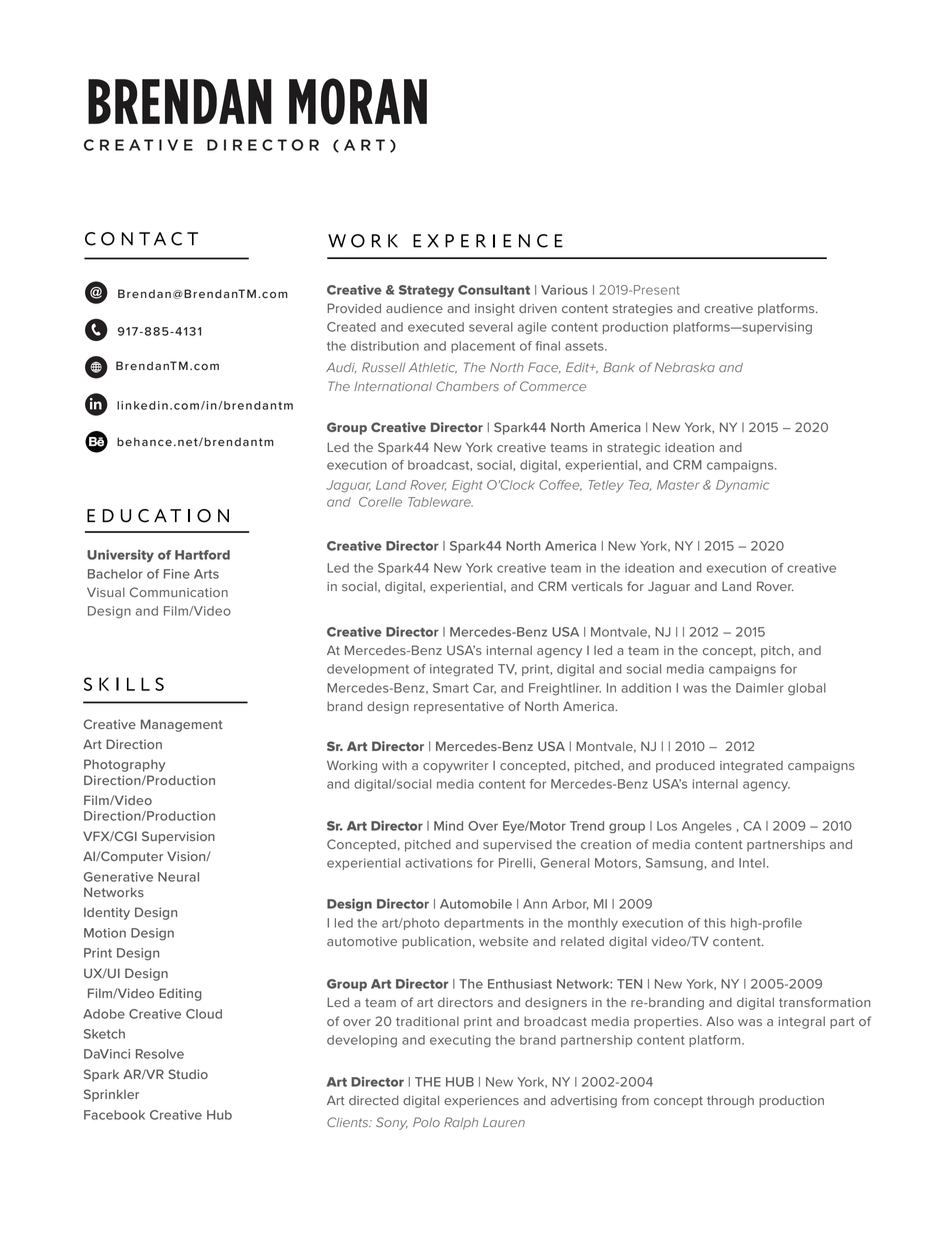  Describe the element at coordinates (643, 310) in the screenshot. I see `strategies` at that location.
